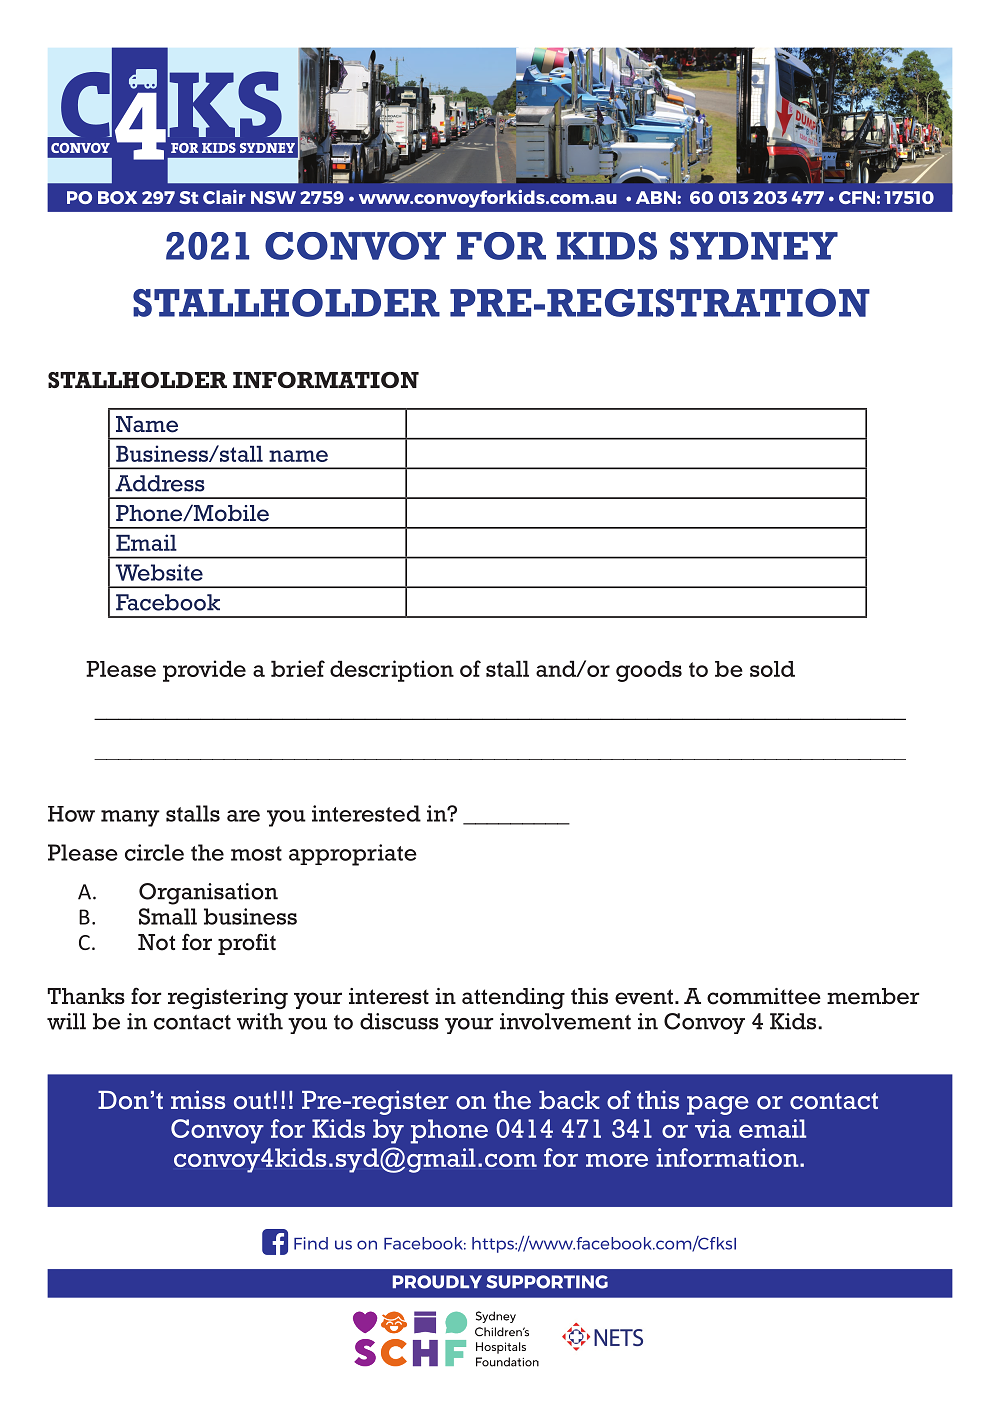 The width and height of the screenshot is (1000, 1414). I want to click on via, so click(713, 1128).
